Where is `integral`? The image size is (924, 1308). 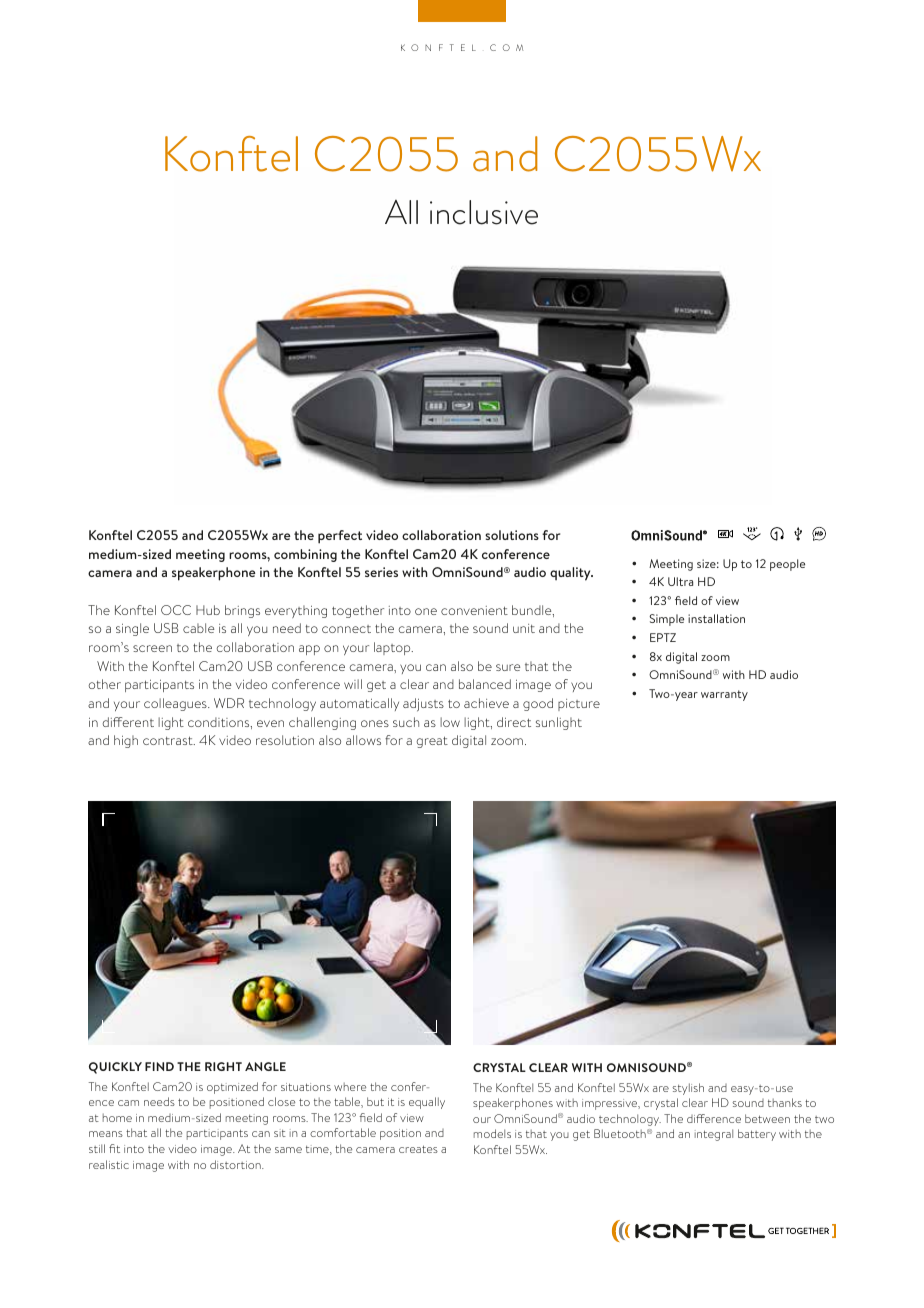
integral is located at coordinates (714, 1135).
